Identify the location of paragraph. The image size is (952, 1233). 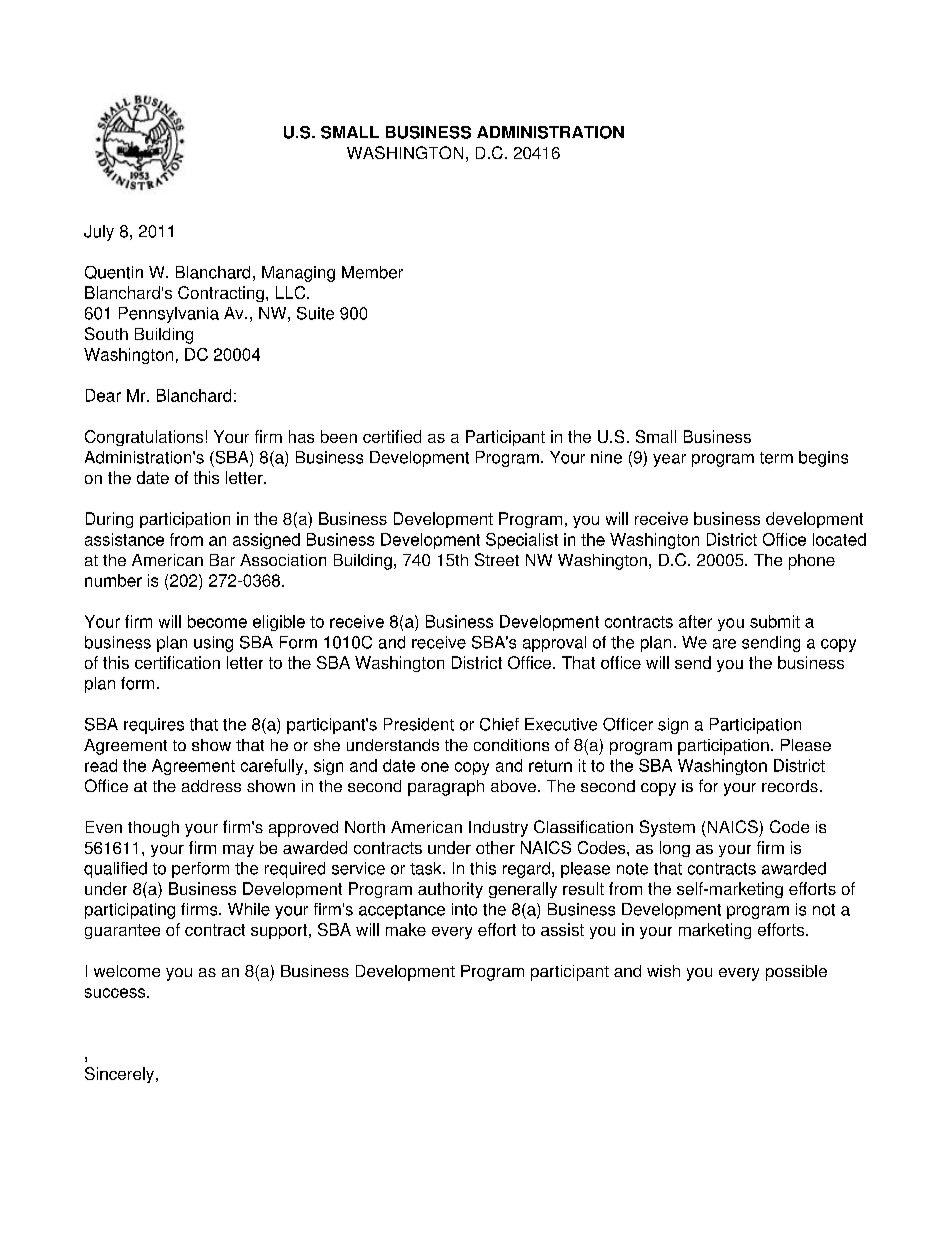
(446, 788).
